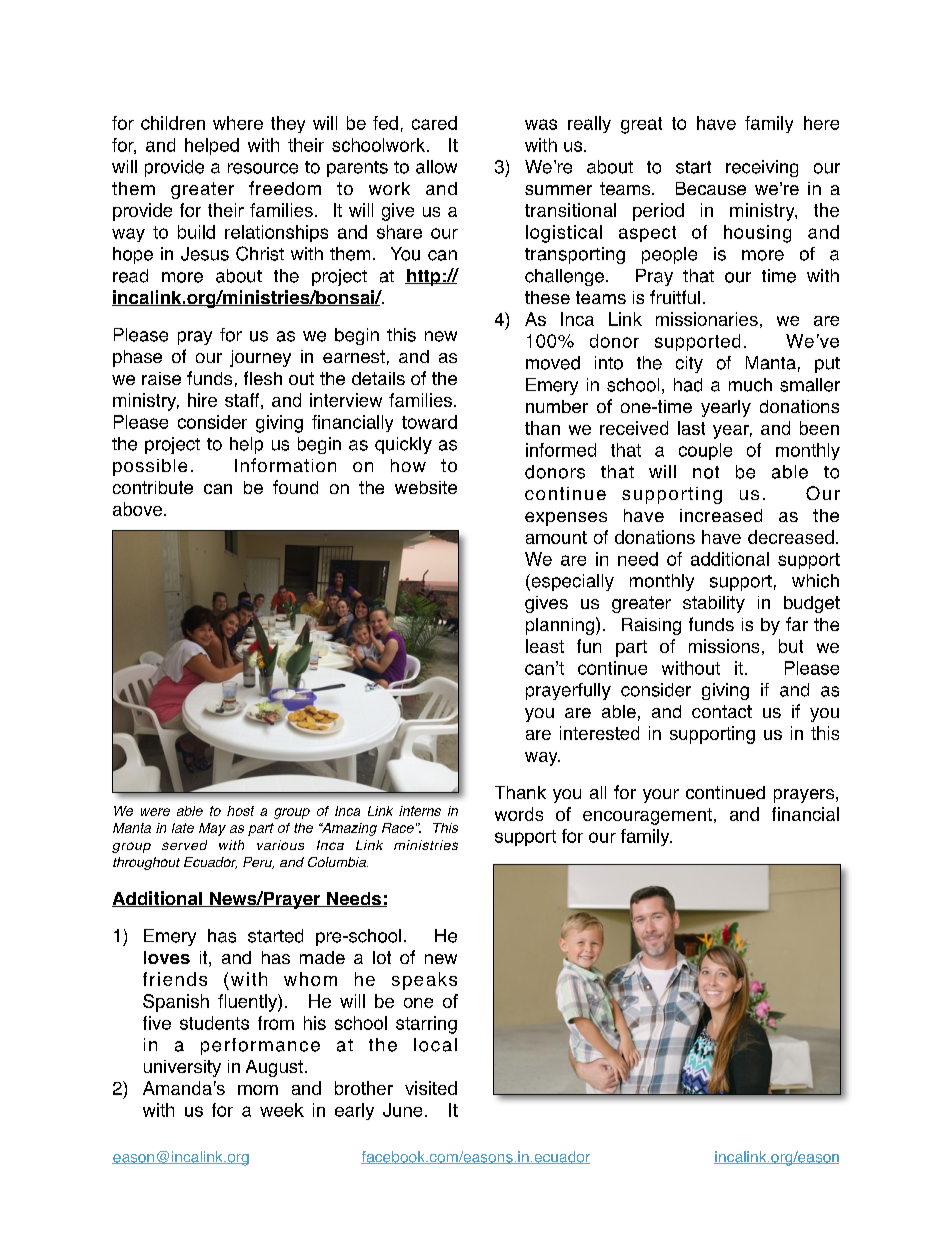 The width and height of the image is (952, 1233). Describe the element at coordinates (263, 168) in the image. I see `resource` at that location.
